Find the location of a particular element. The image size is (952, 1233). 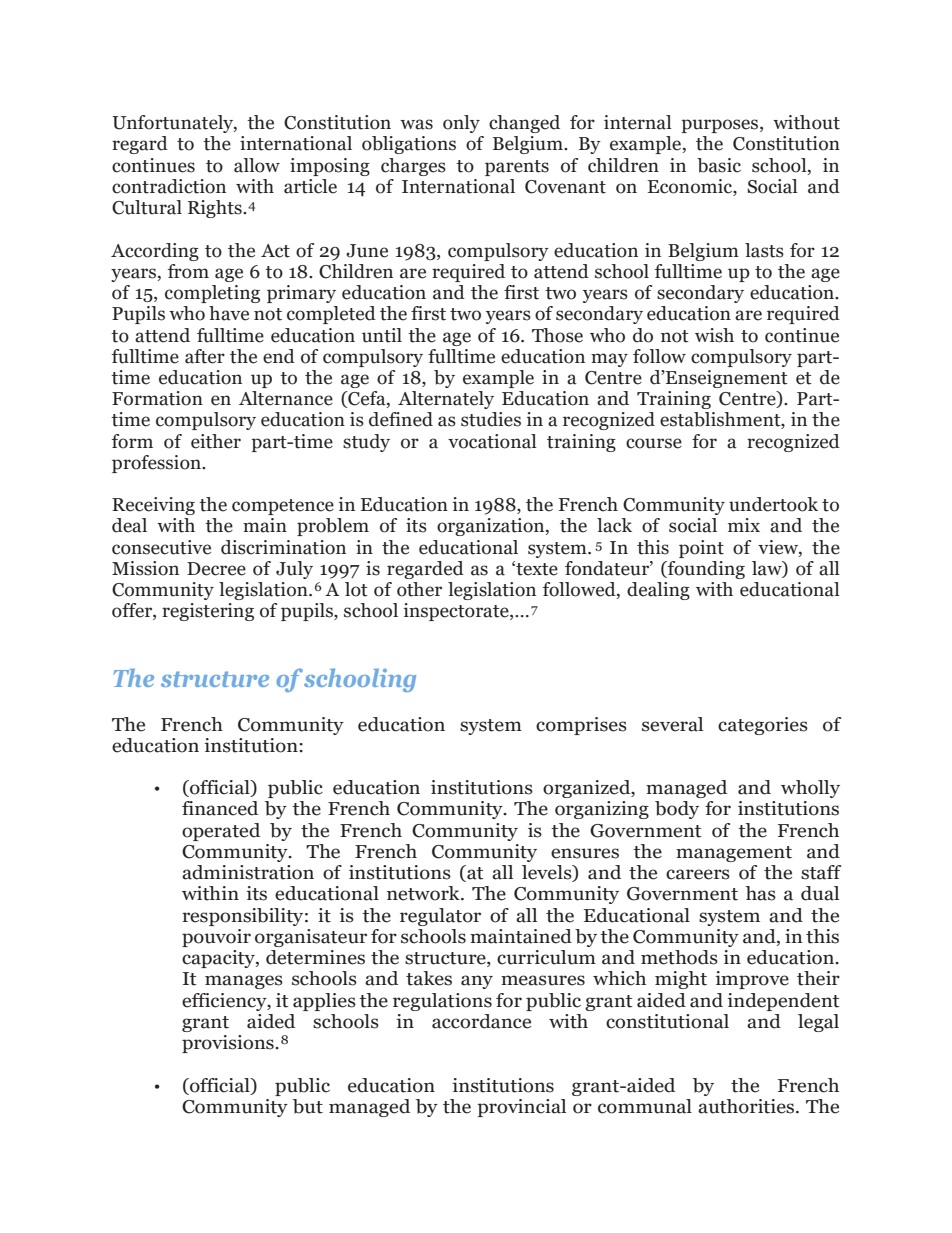

allow is located at coordinates (257, 165).
